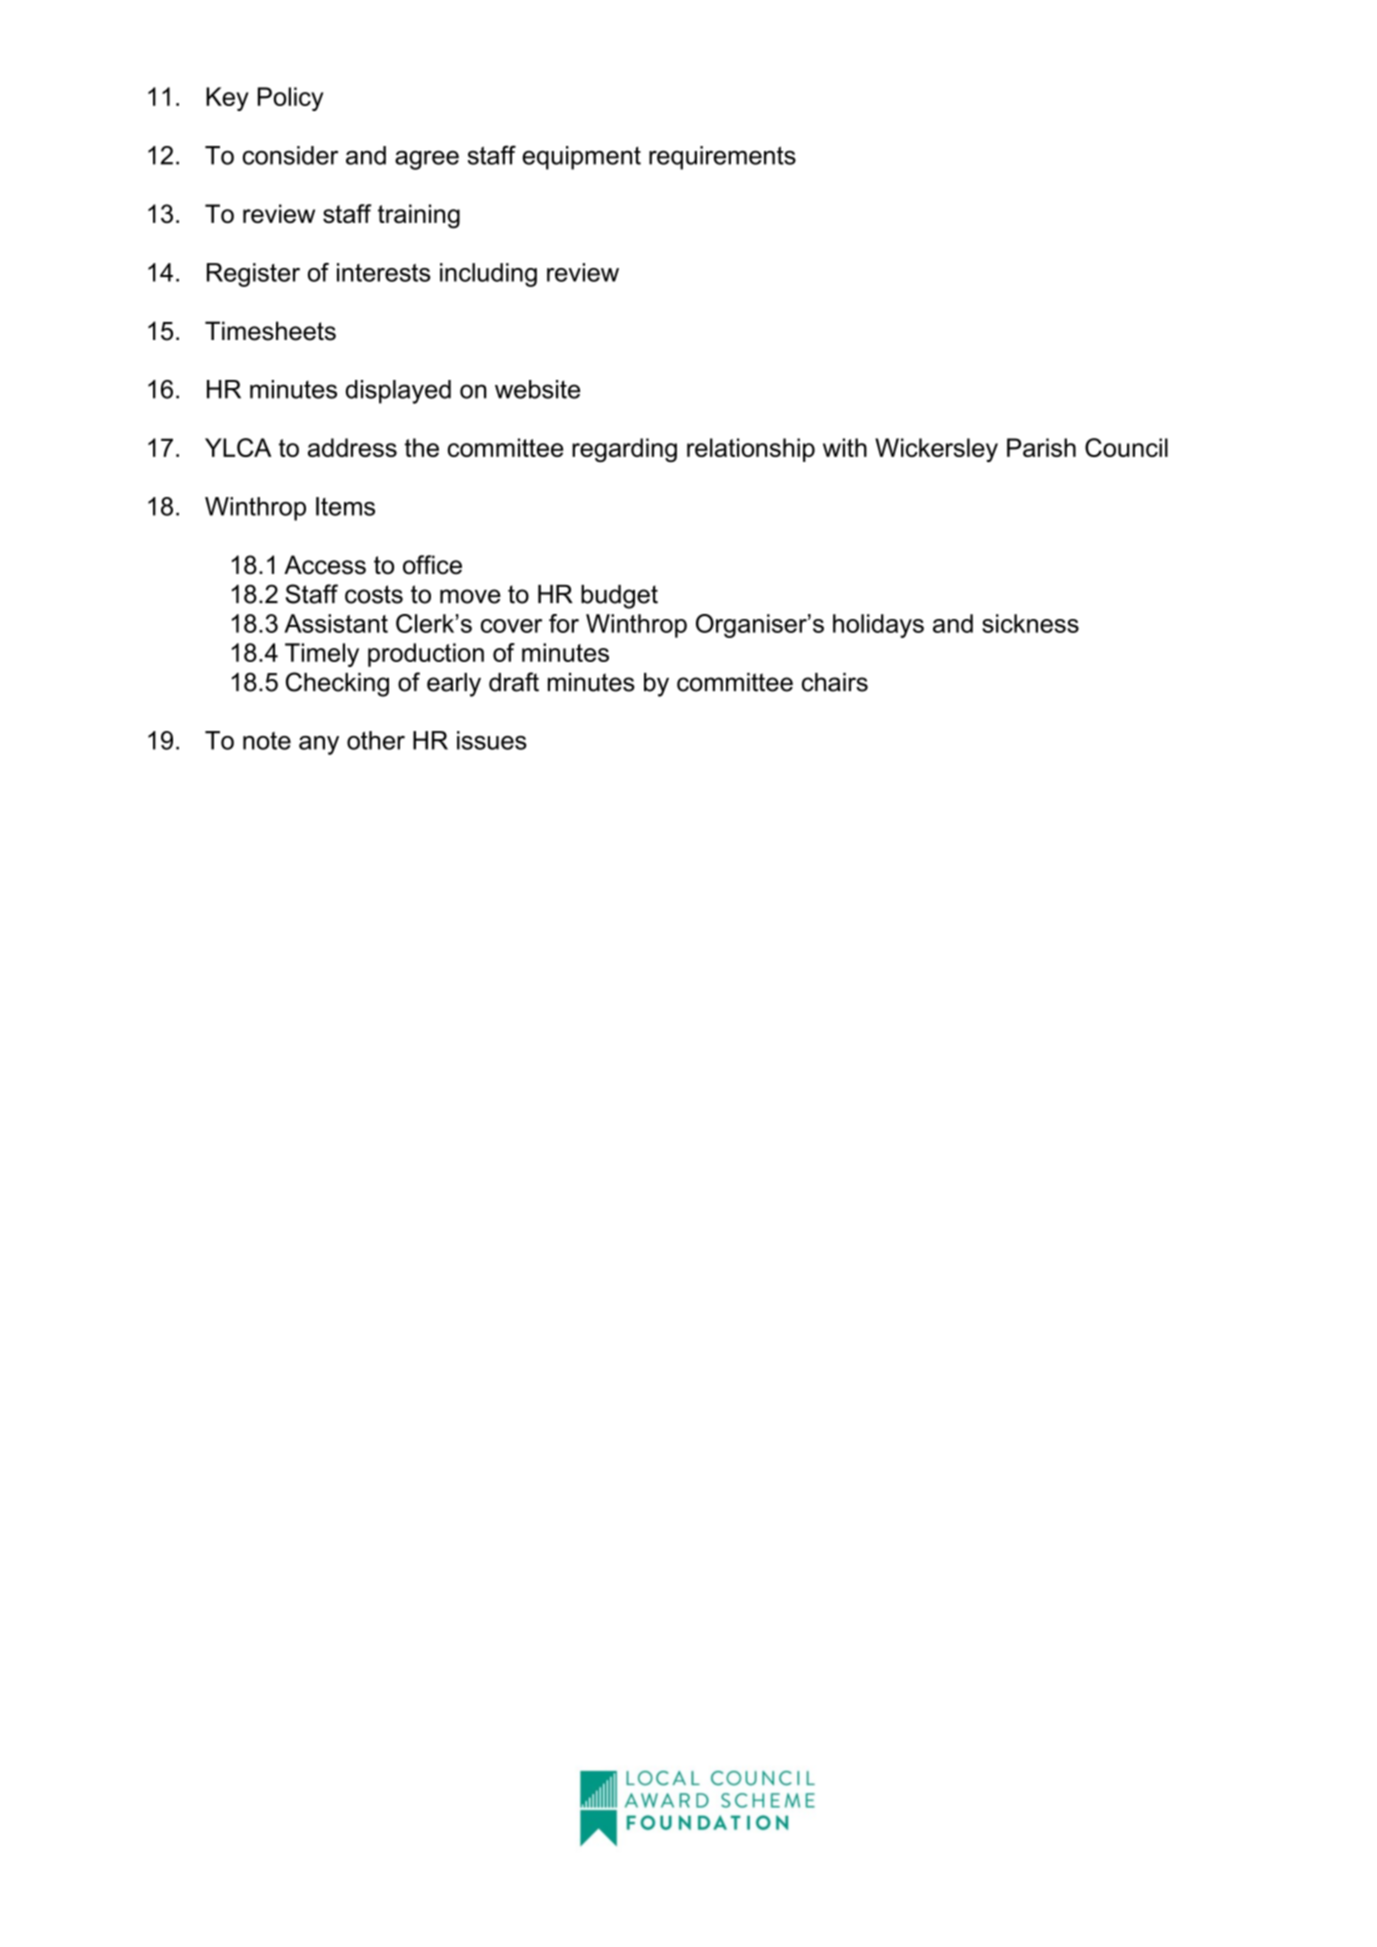 The image size is (1377, 1947). I want to click on sickness, so click(1030, 623).
